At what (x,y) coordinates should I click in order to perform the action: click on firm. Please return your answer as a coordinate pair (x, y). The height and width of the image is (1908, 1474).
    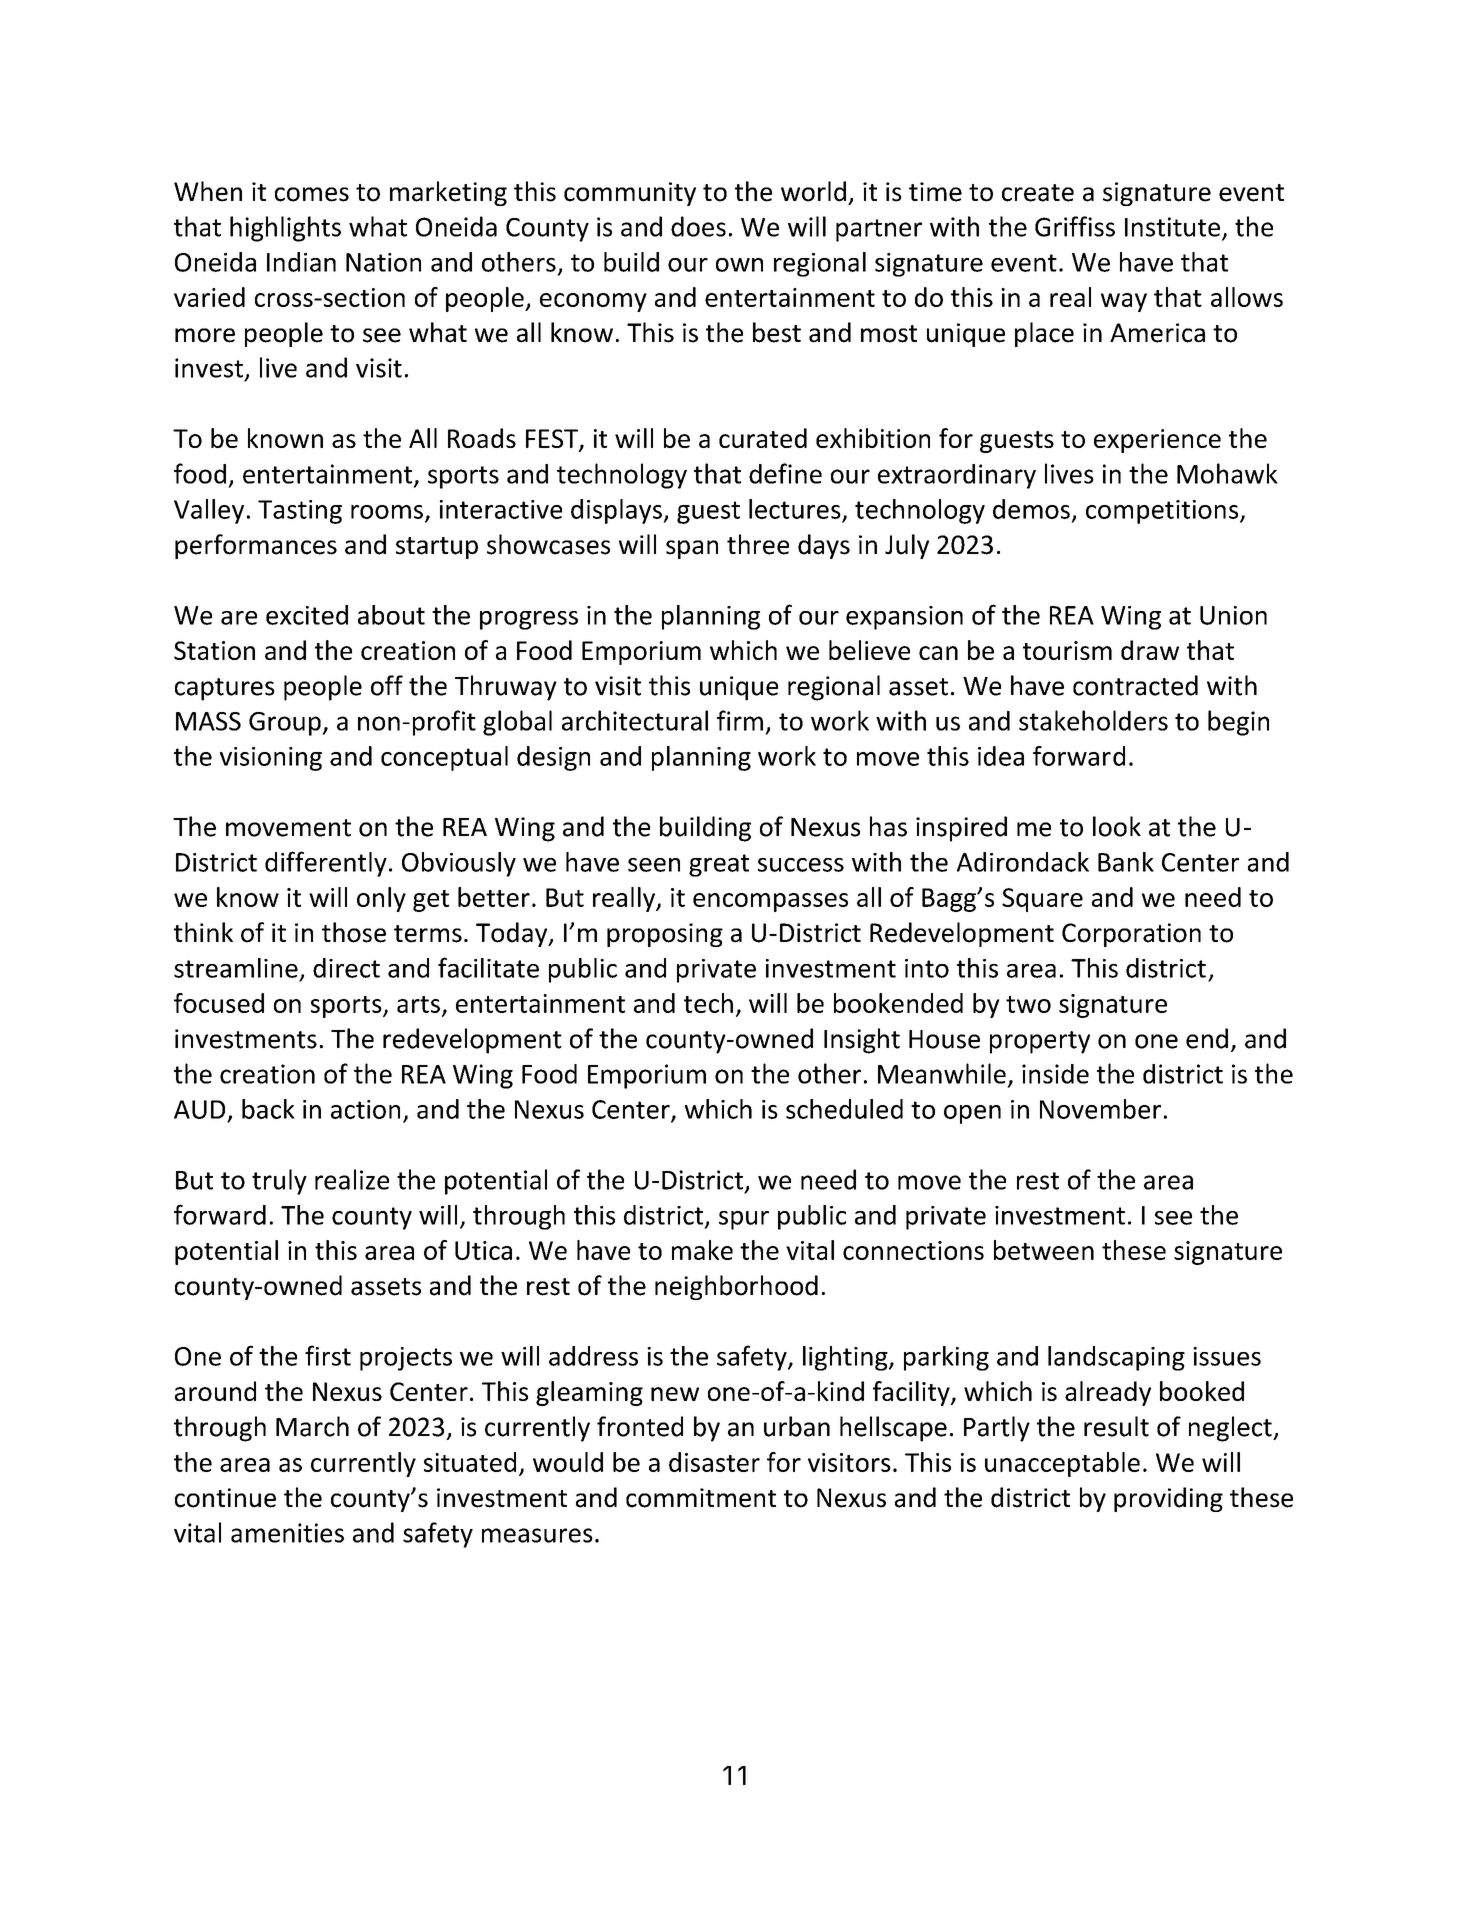
    Looking at the image, I should click on (740, 720).
